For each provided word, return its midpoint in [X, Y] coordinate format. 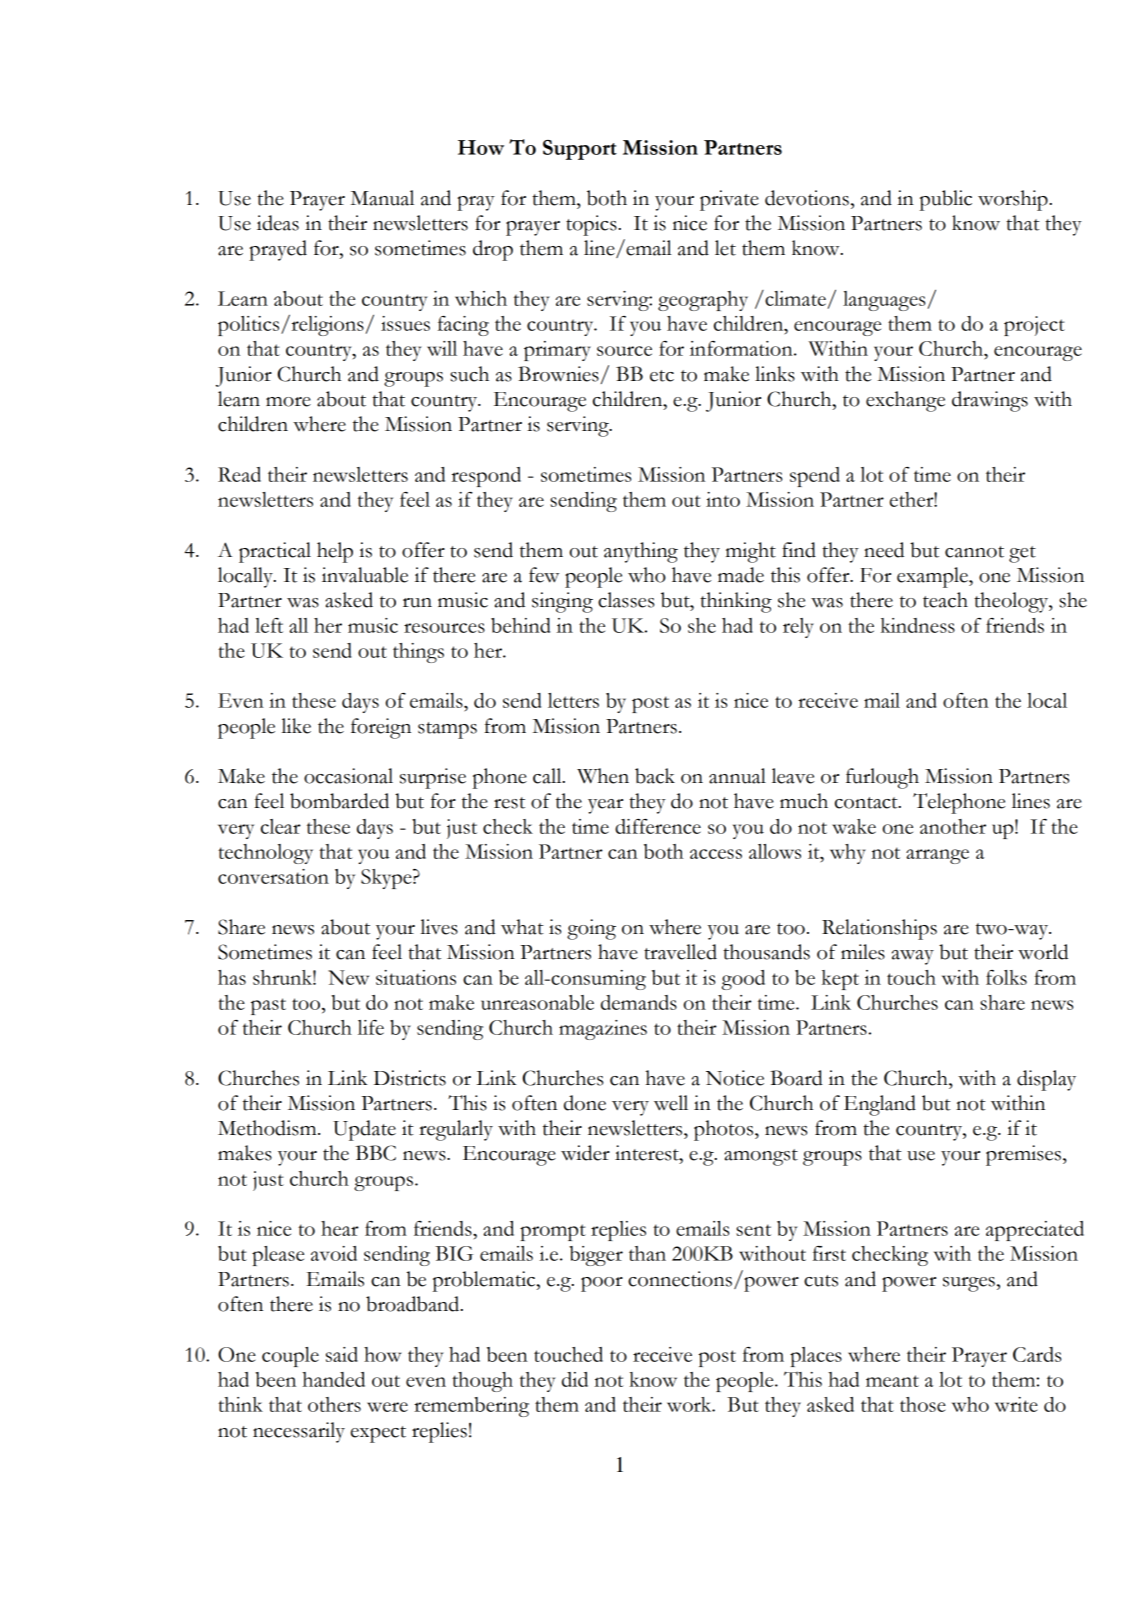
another [953, 826]
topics [592, 225]
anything [641, 552]
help [335, 552]
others [334, 1404]
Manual [382, 198]
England [880, 1105]
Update [364, 1130]
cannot [974, 552]
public [946, 200]
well [671, 1103]
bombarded [339, 801]
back [655, 776]
